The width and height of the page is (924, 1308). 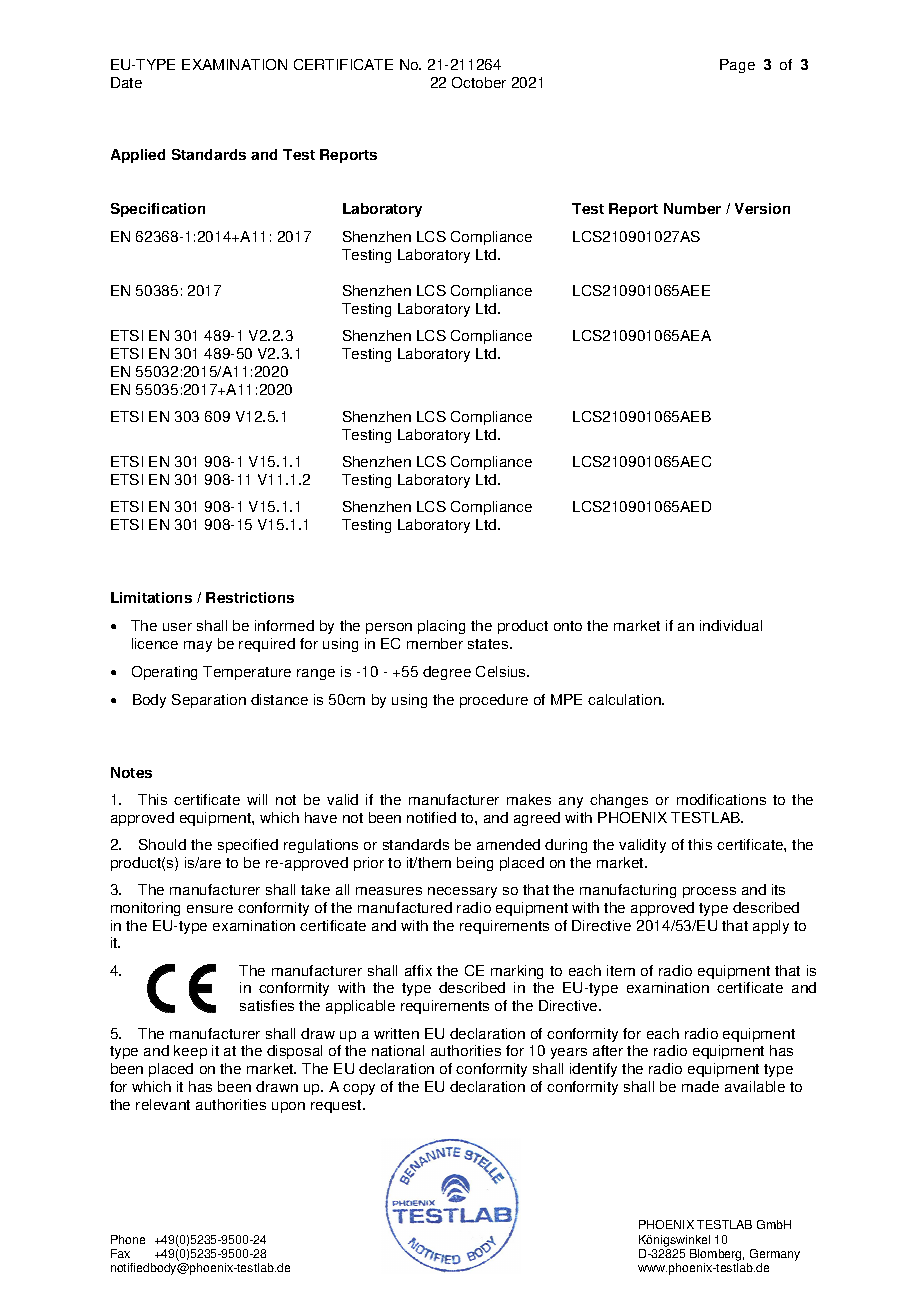 What do you see at coordinates (128, 1239) in the page?
I see `Phone` at bounding box center [128, 1239].
